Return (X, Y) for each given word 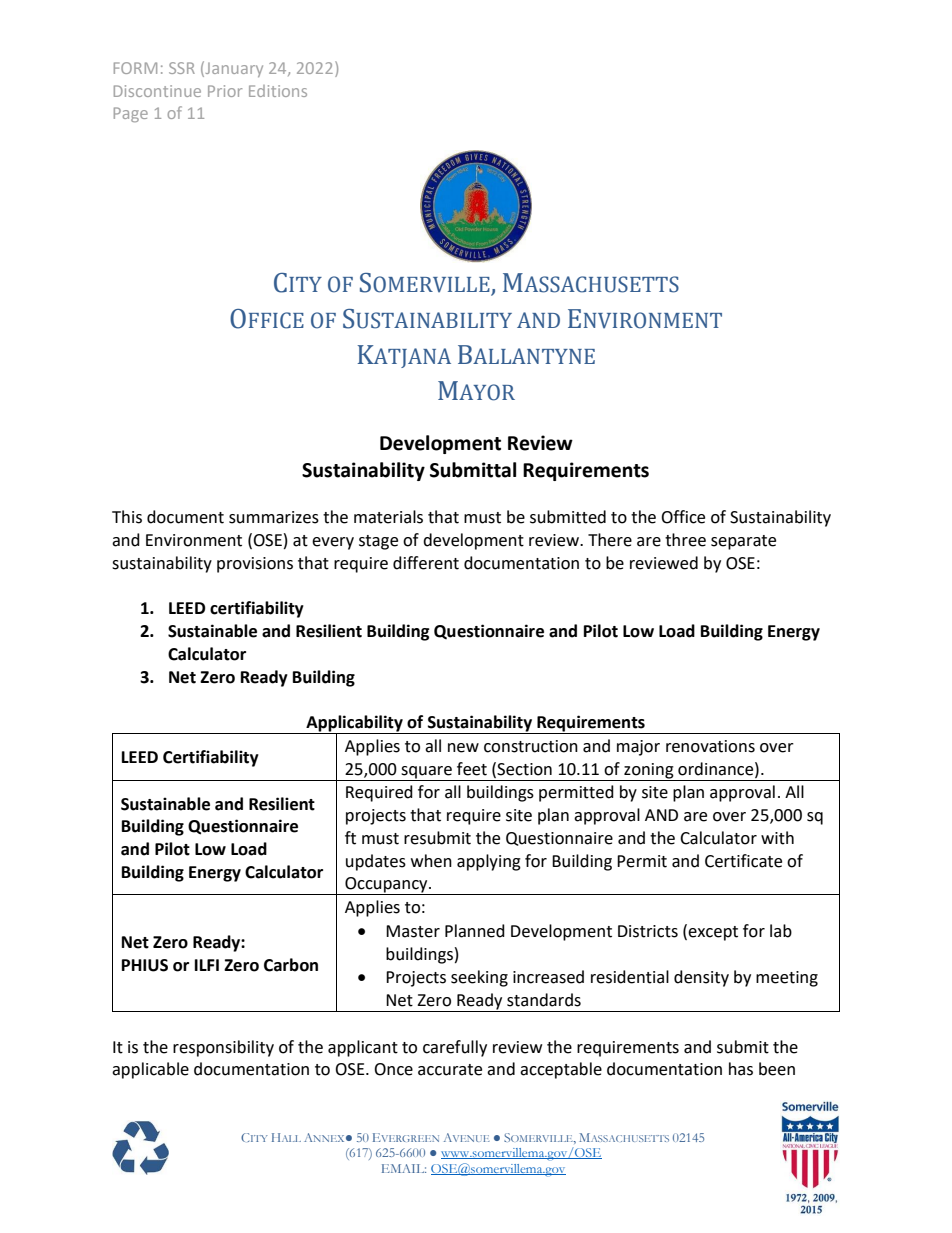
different (426, 563)
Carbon (291, 965)
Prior (225, 91)
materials (388, 517)
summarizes (274, 517)
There (610, 540)
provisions (255, 565)
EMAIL (404, 1168)
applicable (150, 1070)
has (741, 1069)
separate (743, 542)
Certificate (743, 861)
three (685, 540)
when (431, 861)
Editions (278, 91)
